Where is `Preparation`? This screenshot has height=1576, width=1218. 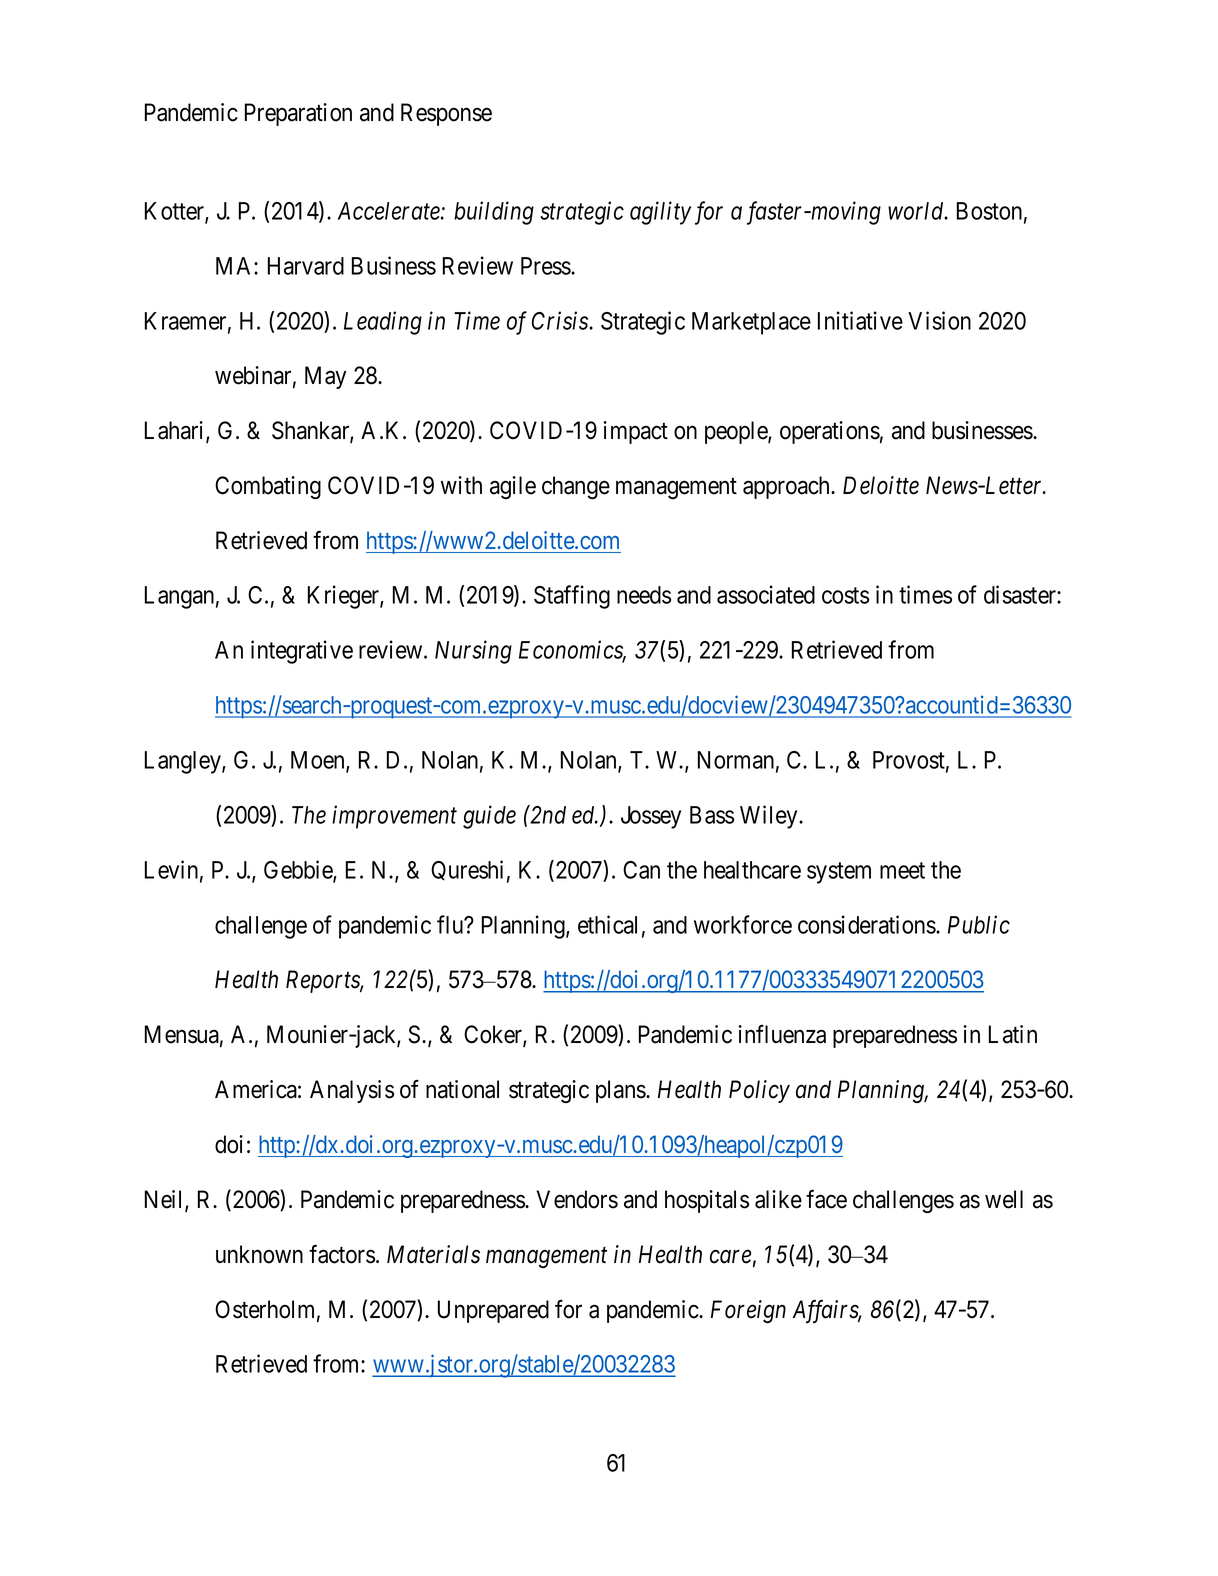 Preparation is located at coordinates (298, 114).
